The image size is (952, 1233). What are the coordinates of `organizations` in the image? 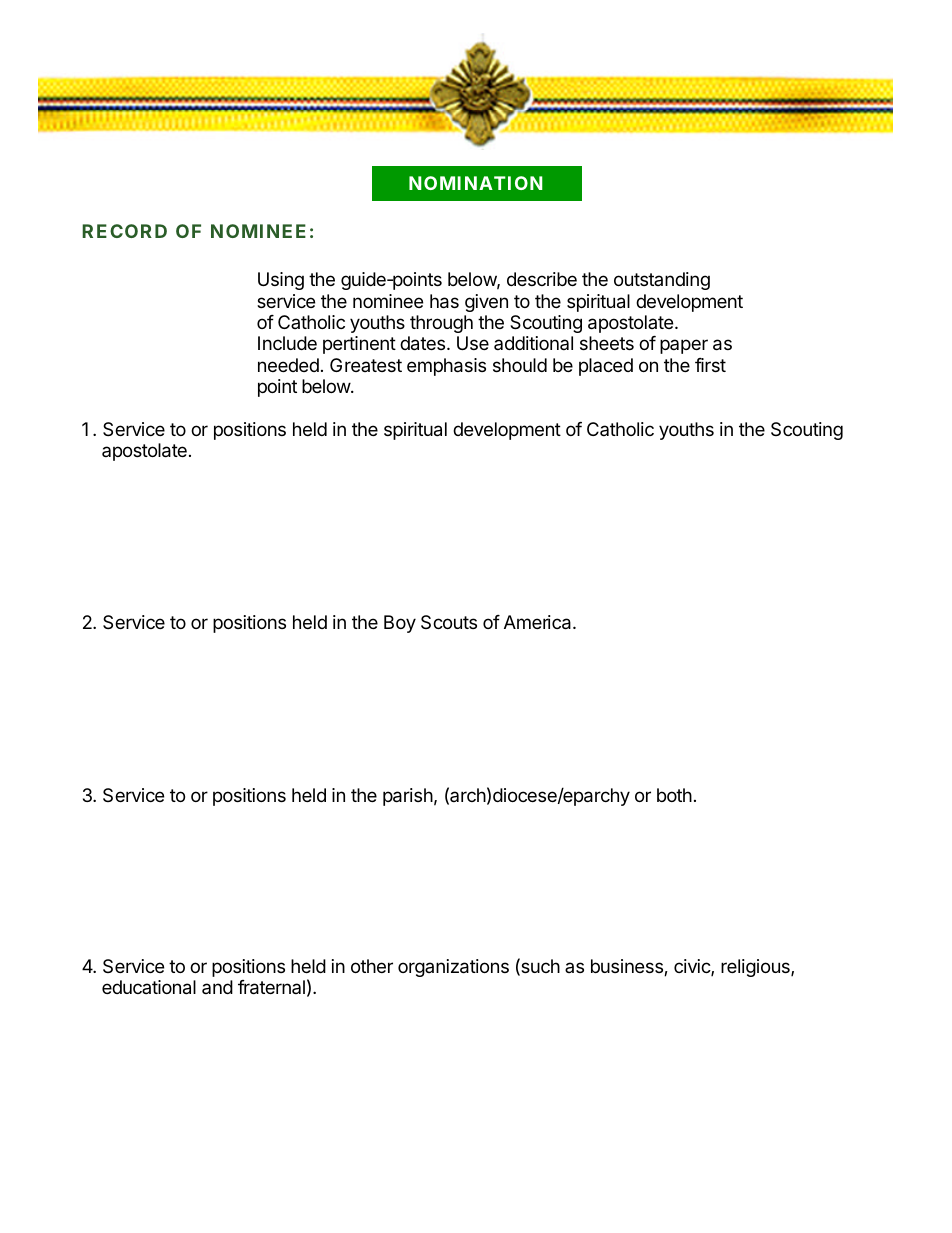 It's located at (453, 968).
